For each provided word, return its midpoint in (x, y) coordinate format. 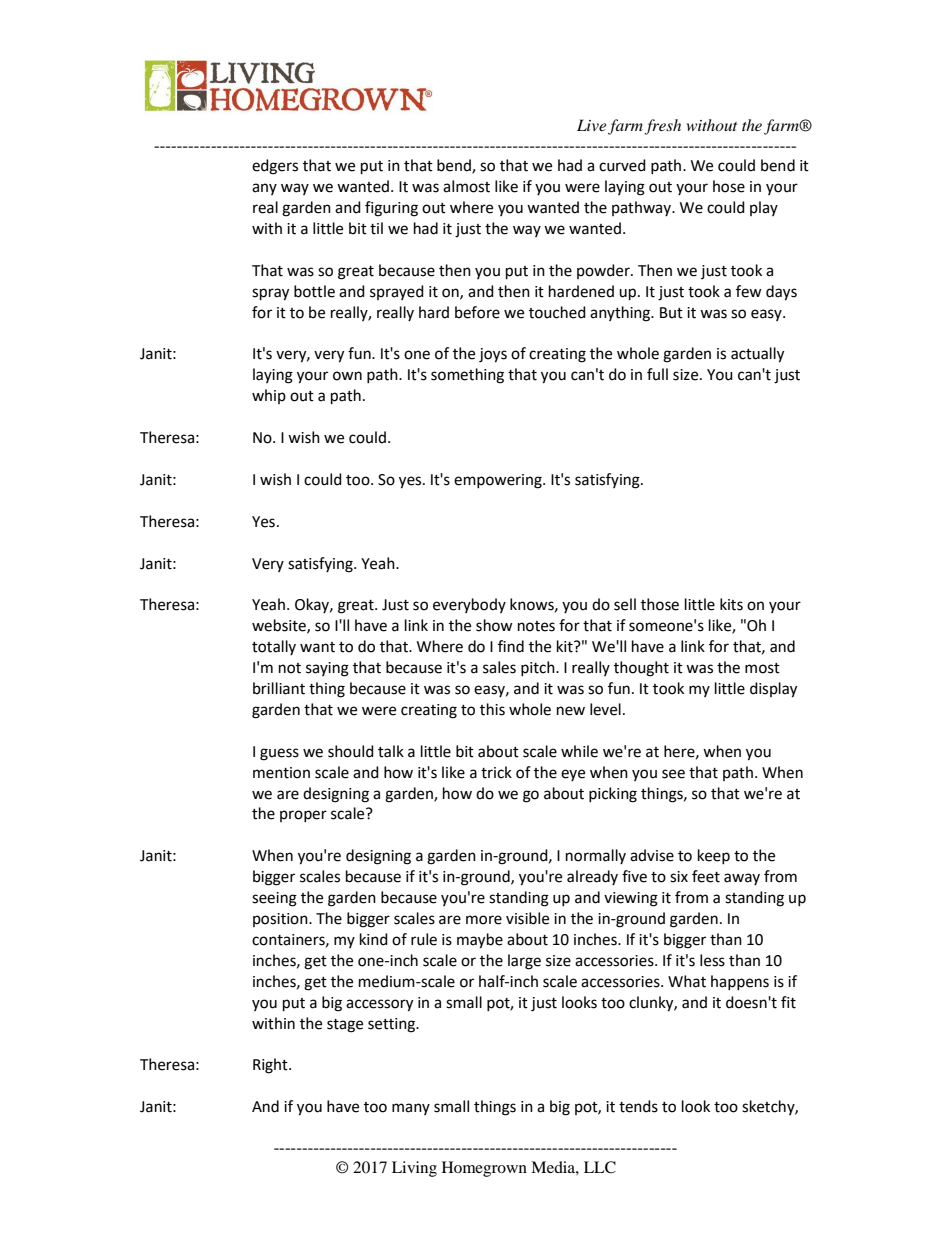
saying (327, 669)
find (511, 646)
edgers (275, 167)
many (411, 1109)
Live (591, 125)
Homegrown (484, 1169)
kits (731, 604)
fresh (662, 127)
